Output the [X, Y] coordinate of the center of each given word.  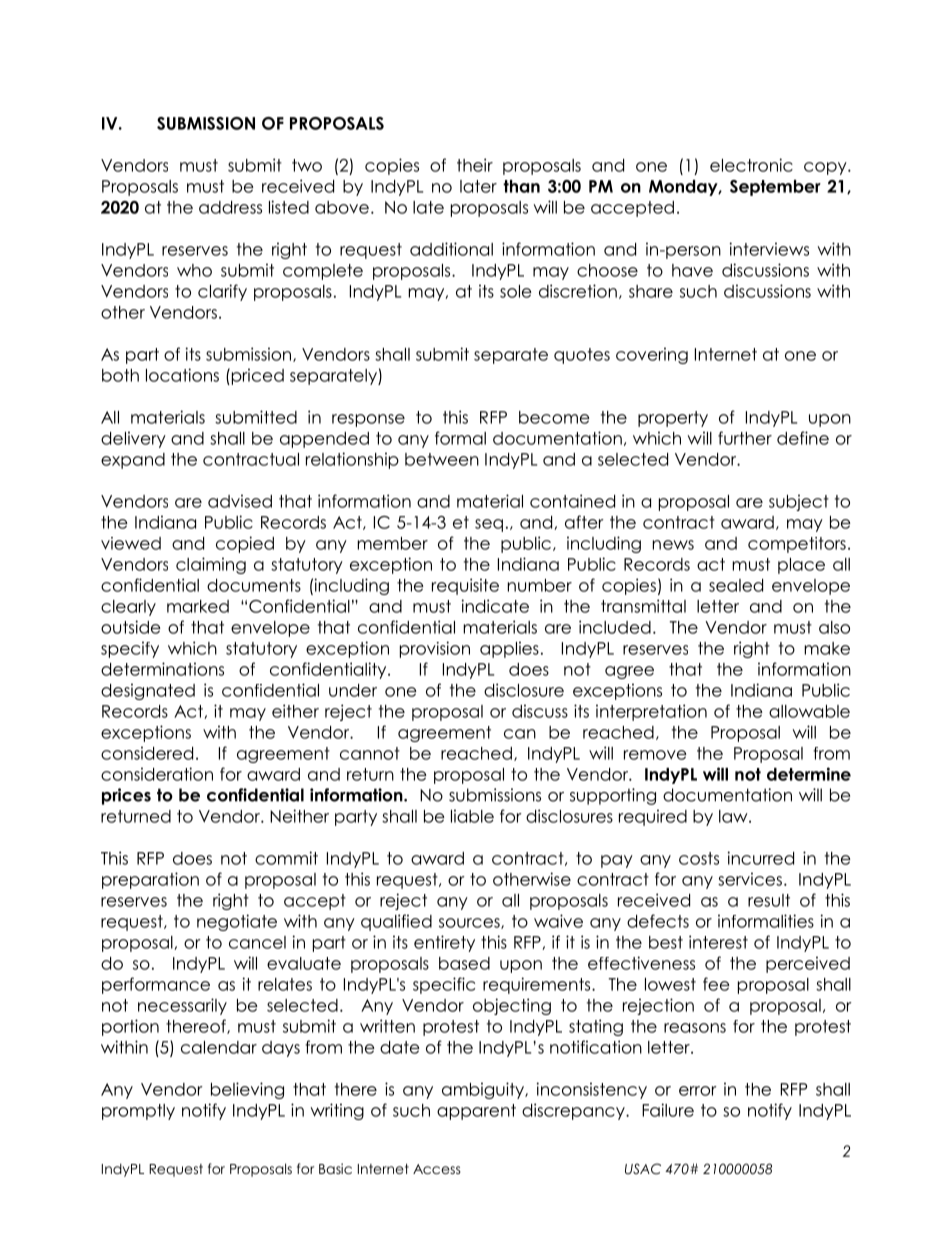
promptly [138, 1112]
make [827, 648]
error [698, 1091]
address [230, 207]
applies [509, 649]
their [475, 165]
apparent [476, 1112]
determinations [162, 669]
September [775, 188]
